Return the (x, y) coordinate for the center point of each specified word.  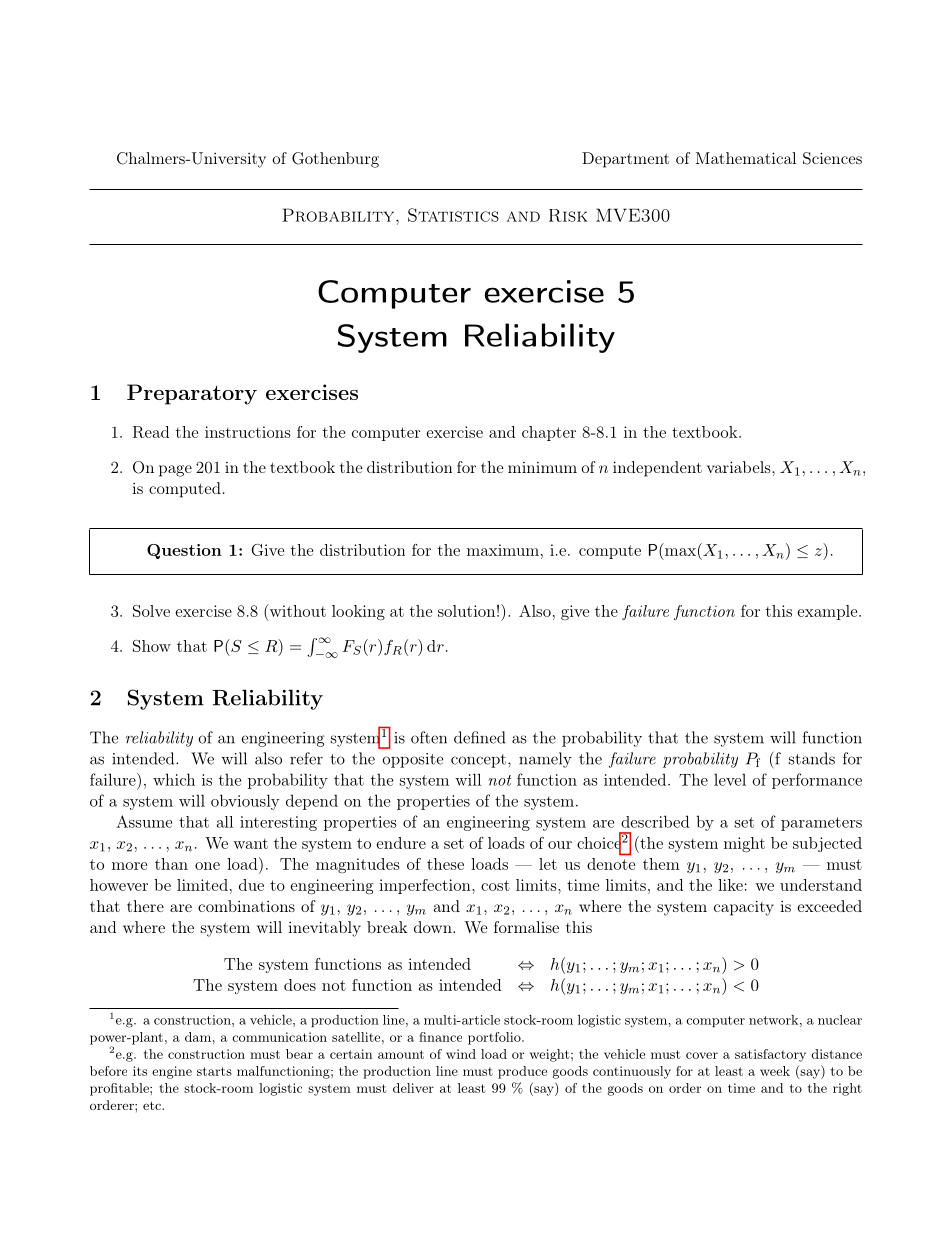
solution (466, 611)
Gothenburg (335, 160)
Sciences (832, 158)
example (829, 612)
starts (214, 1071)
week (775, 1071)
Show (152, 646)
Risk (568, 215)
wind (461, 1054)
